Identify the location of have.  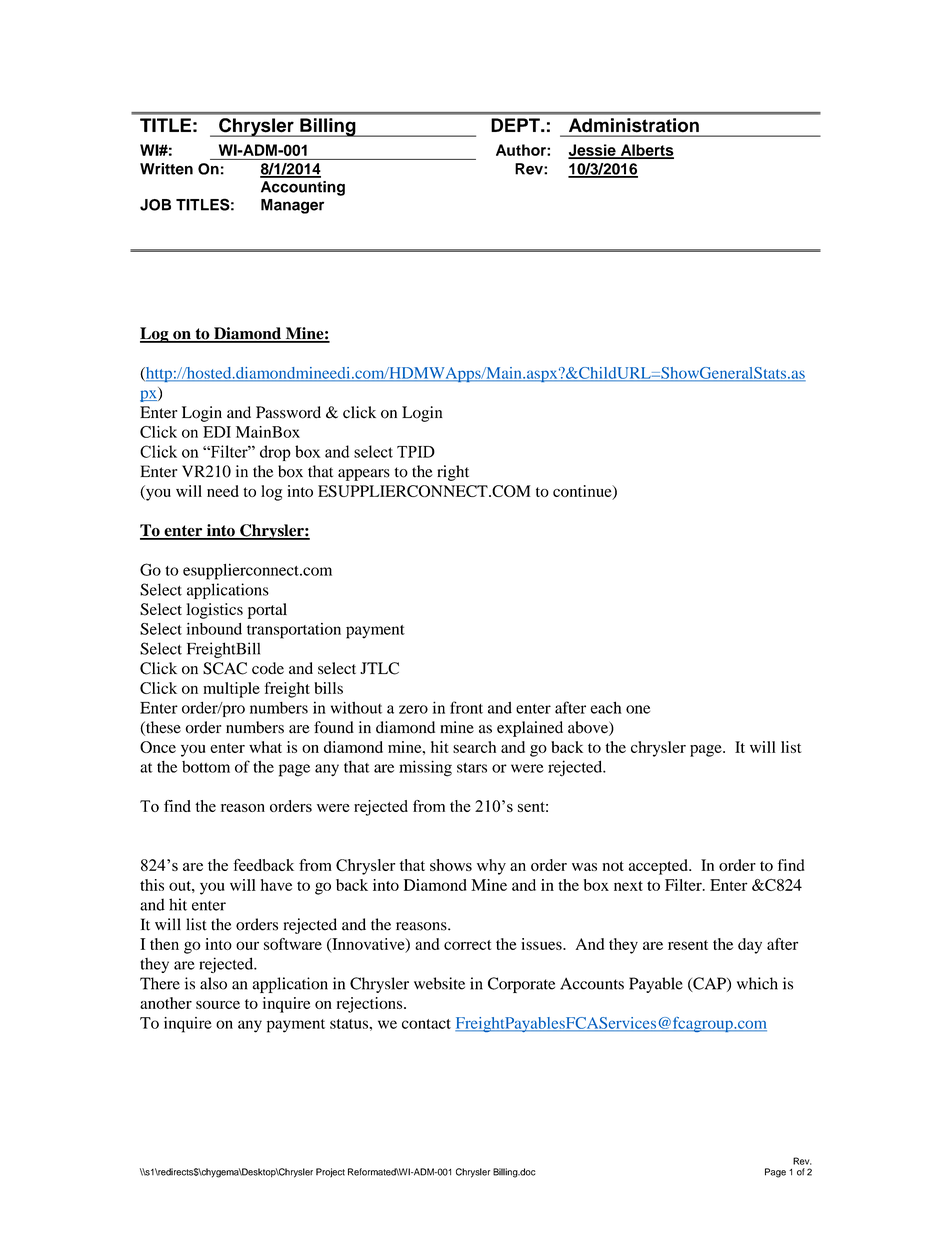
(276, 885).
